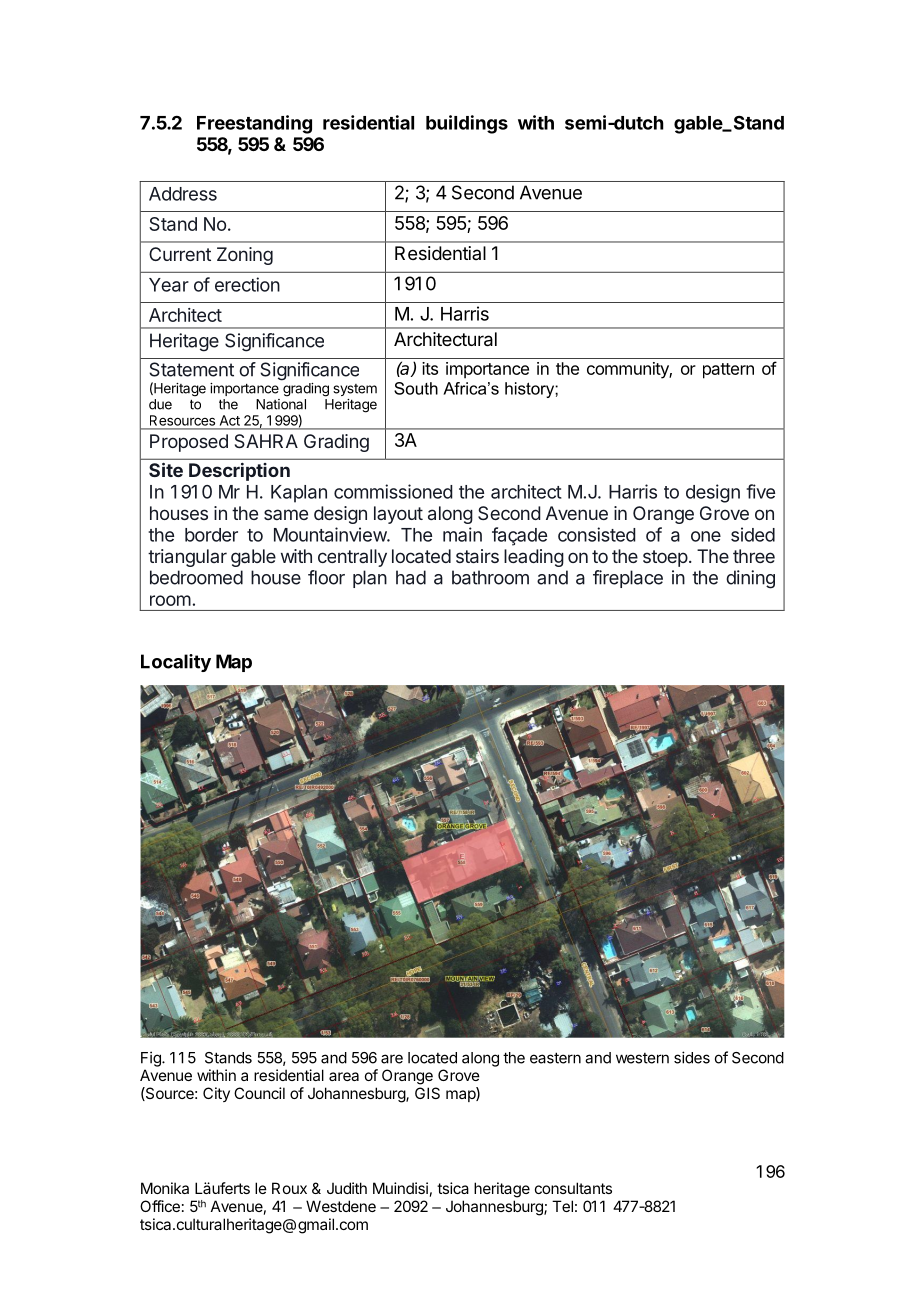 The height and width of the screenshot is (1309, 924). Describe the element at coordinates (230, 420) in the screenshot. I see `Act` at that location.
